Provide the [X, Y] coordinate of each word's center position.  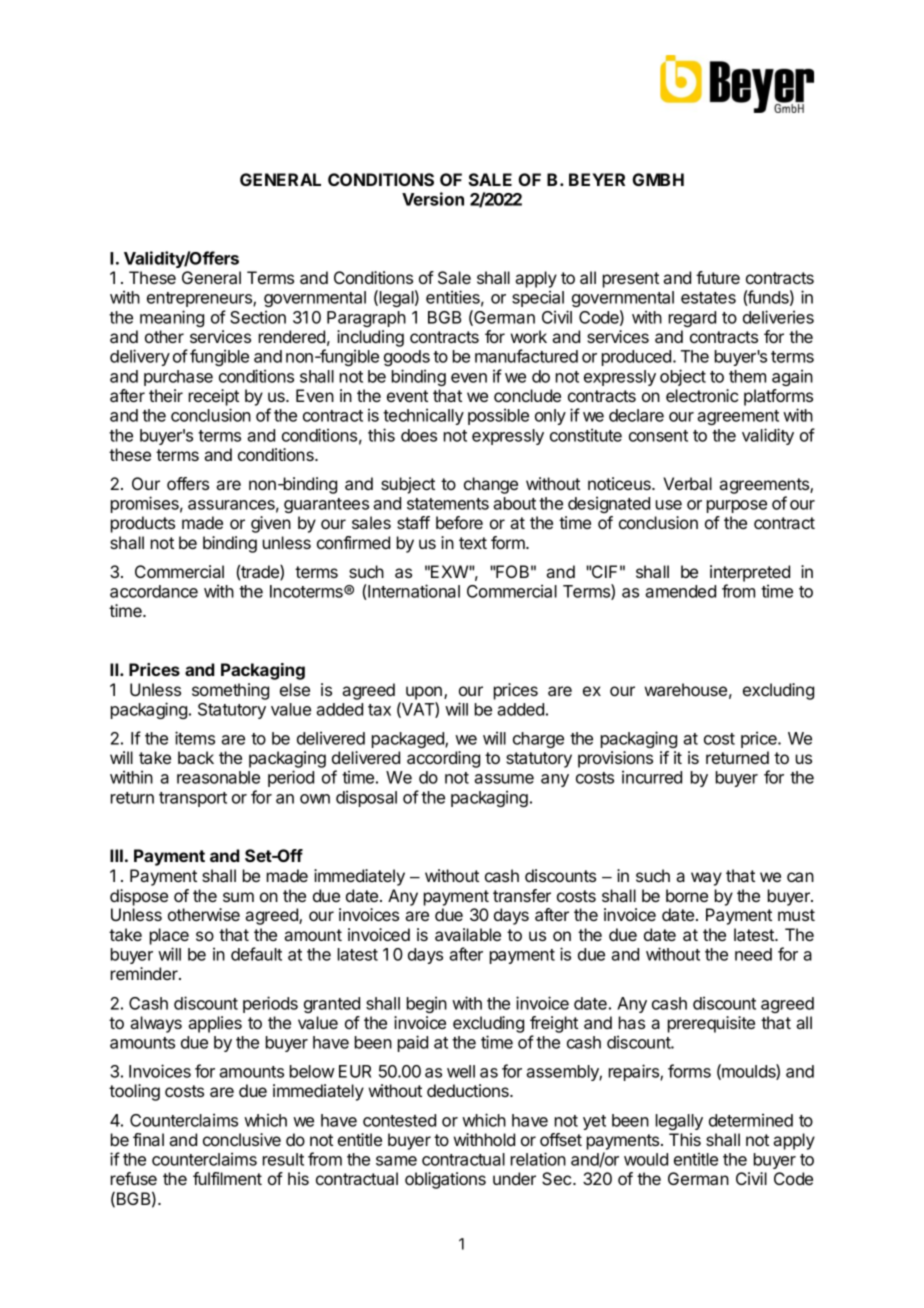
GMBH [658, 179]
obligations [445, 1180]
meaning [172, 318]
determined [751, 1120]
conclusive [242, 1139]
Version [433, 199]
